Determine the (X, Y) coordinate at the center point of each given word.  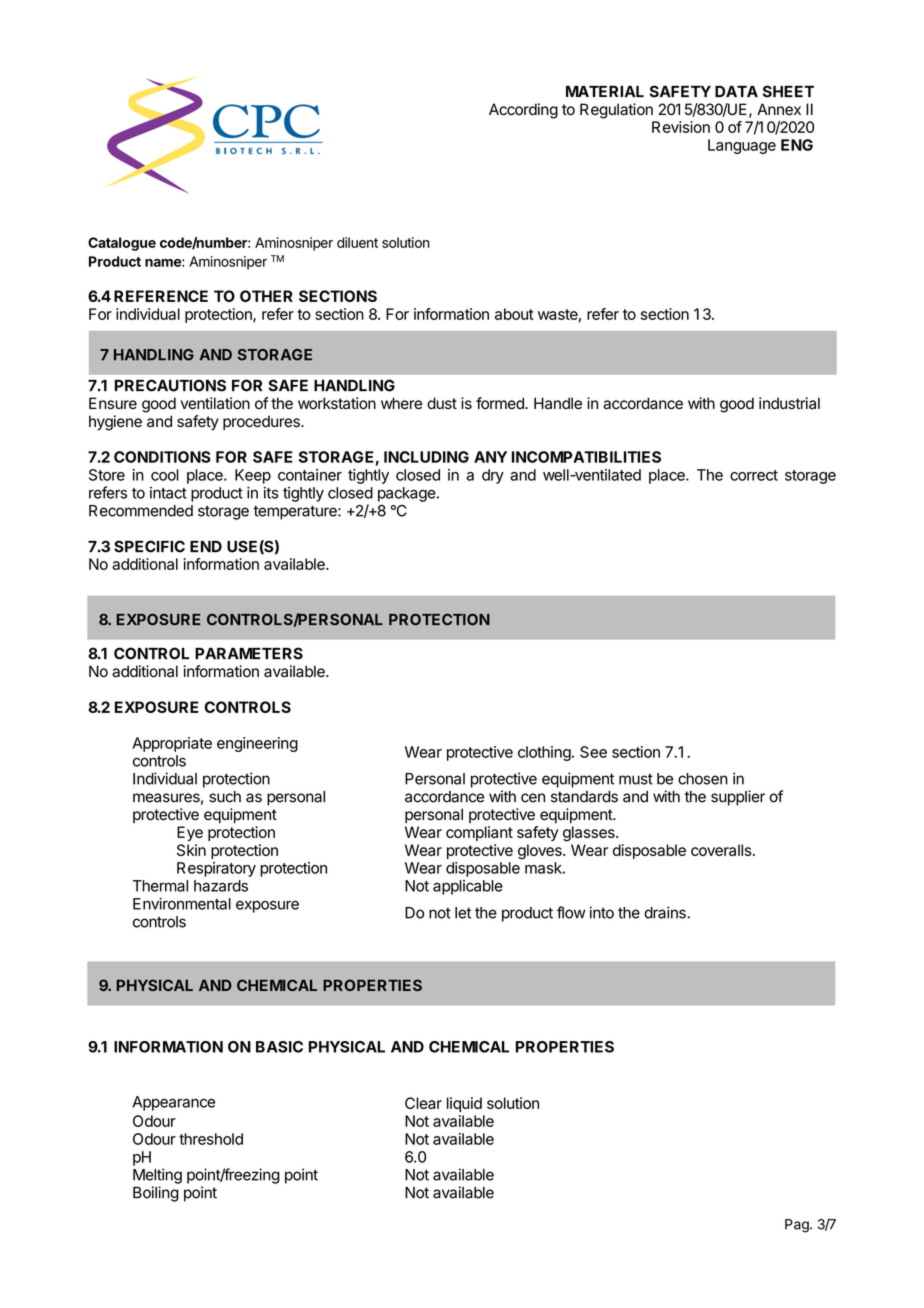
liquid (464, 1104)
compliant (479, 833)
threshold (211, 1139)
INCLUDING (426, 457)
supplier (738, 798)
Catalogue (122, 244)
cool (165, 475)
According (523, 111)
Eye (190, 833)
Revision (681, 127)
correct (754, 475)
